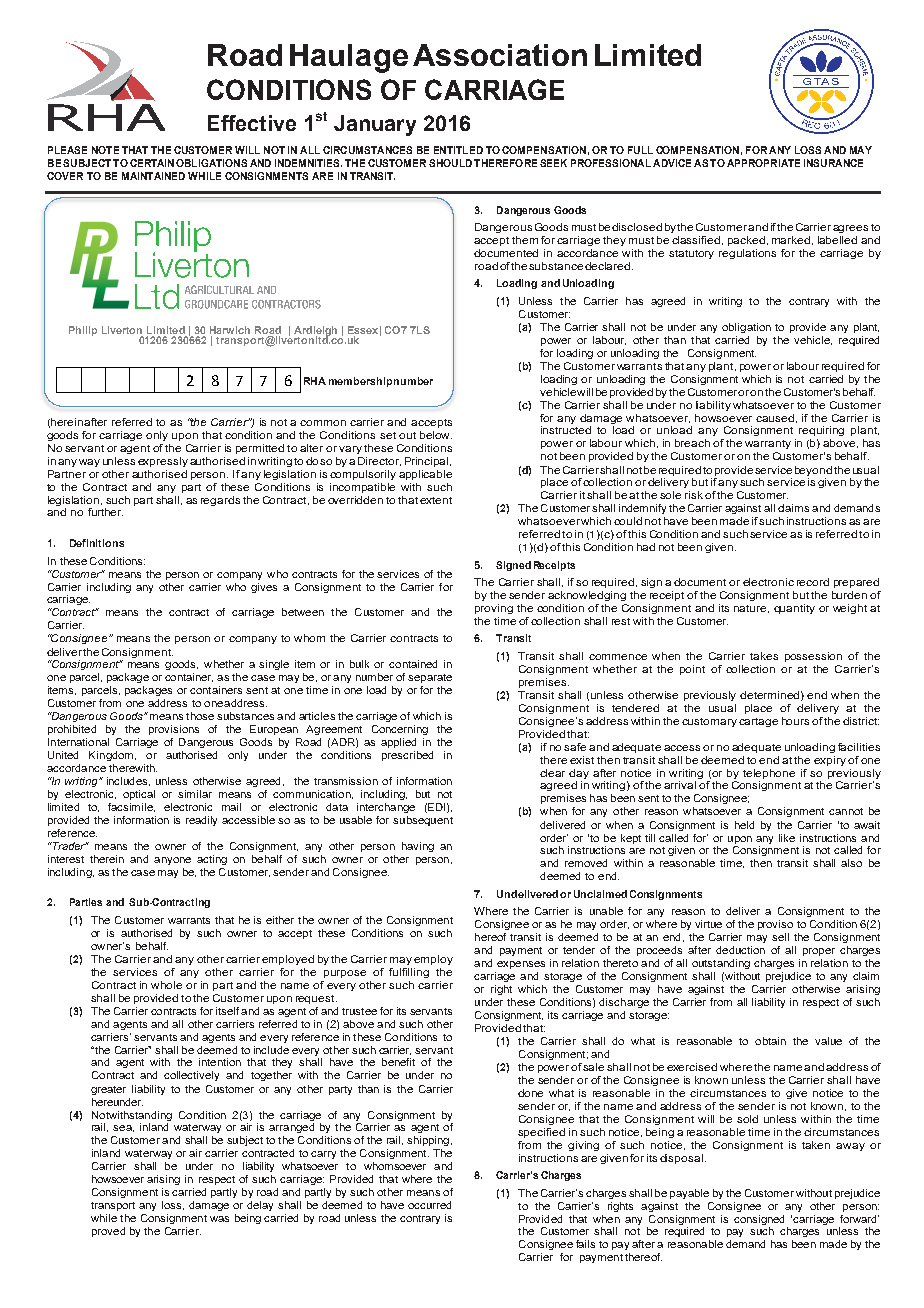 Image resolution: width=924 pixels, height=1308 pixels. I want to click on takes, so click(764, 656).
